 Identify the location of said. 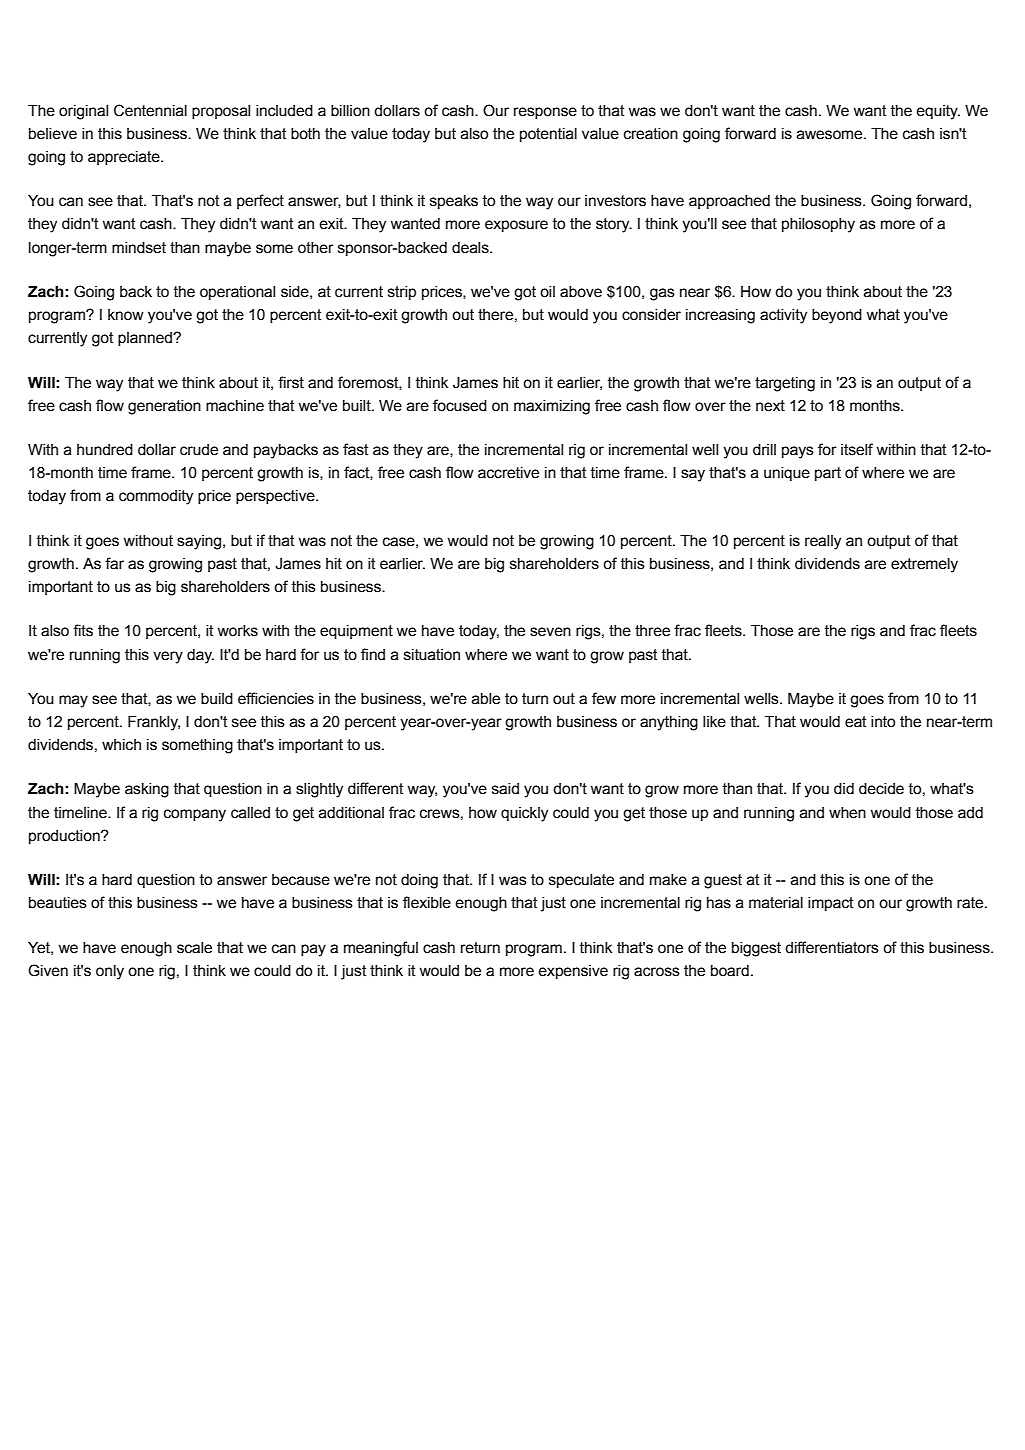
(505, 789).
